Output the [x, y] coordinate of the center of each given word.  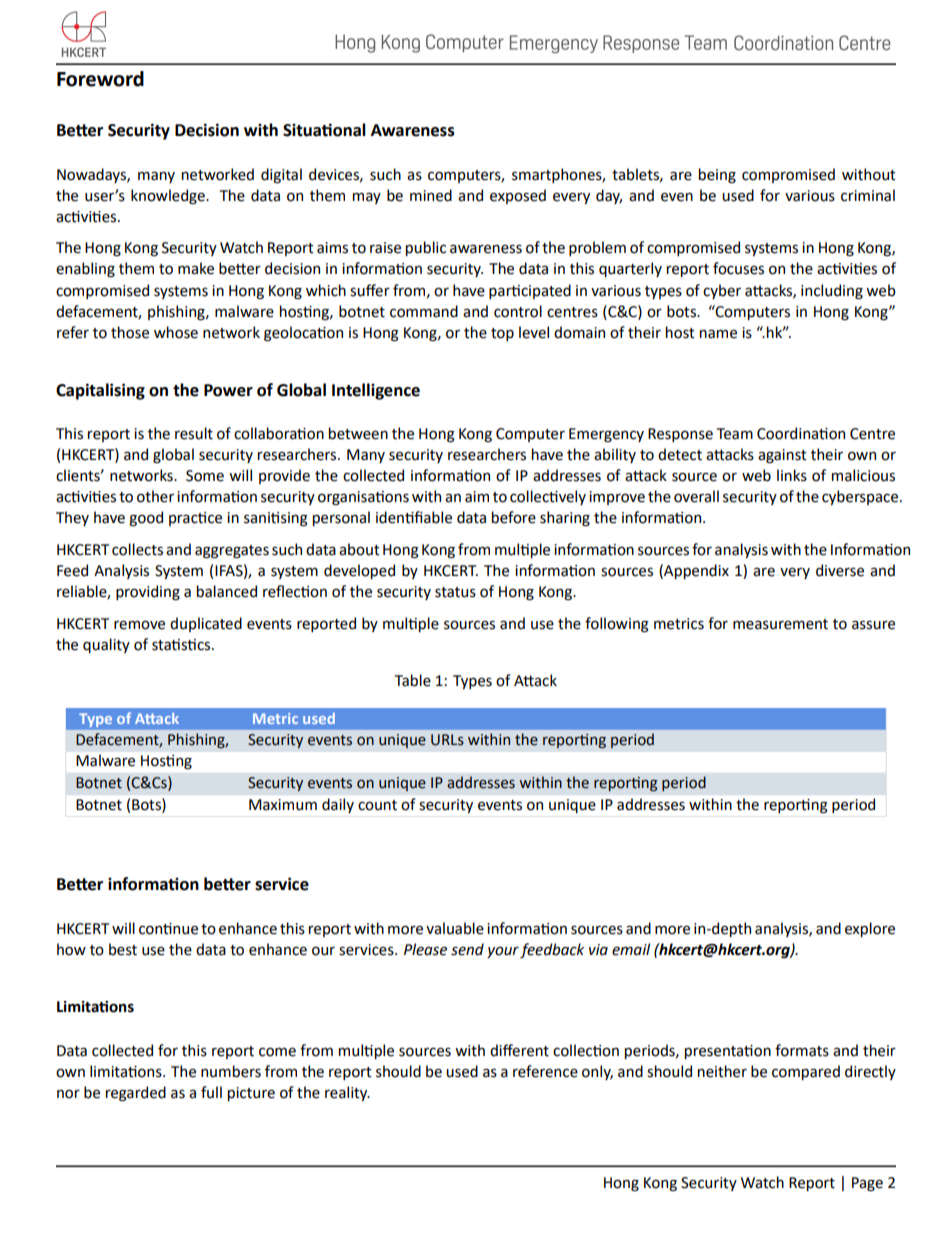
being [717, 176]
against [782, 456]
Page [867, 1184]
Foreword [100, 79]
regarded [136, 1094]
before [514, 517]
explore [870, 929]
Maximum [283, 805]
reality [347, 1093]
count [377, 805]
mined [431, 195]
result [194, 433]
